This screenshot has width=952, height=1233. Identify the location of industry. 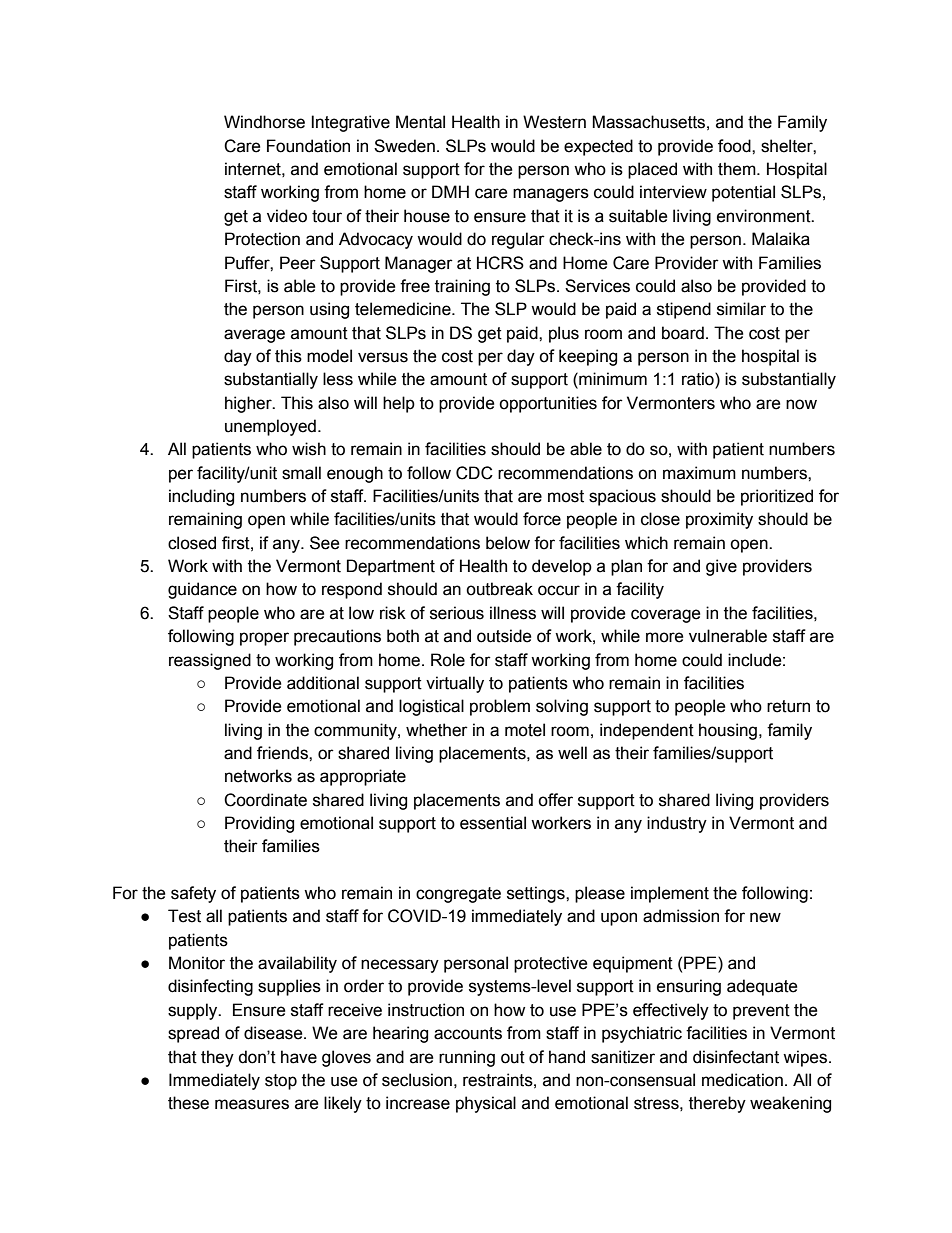
(677, 824).
